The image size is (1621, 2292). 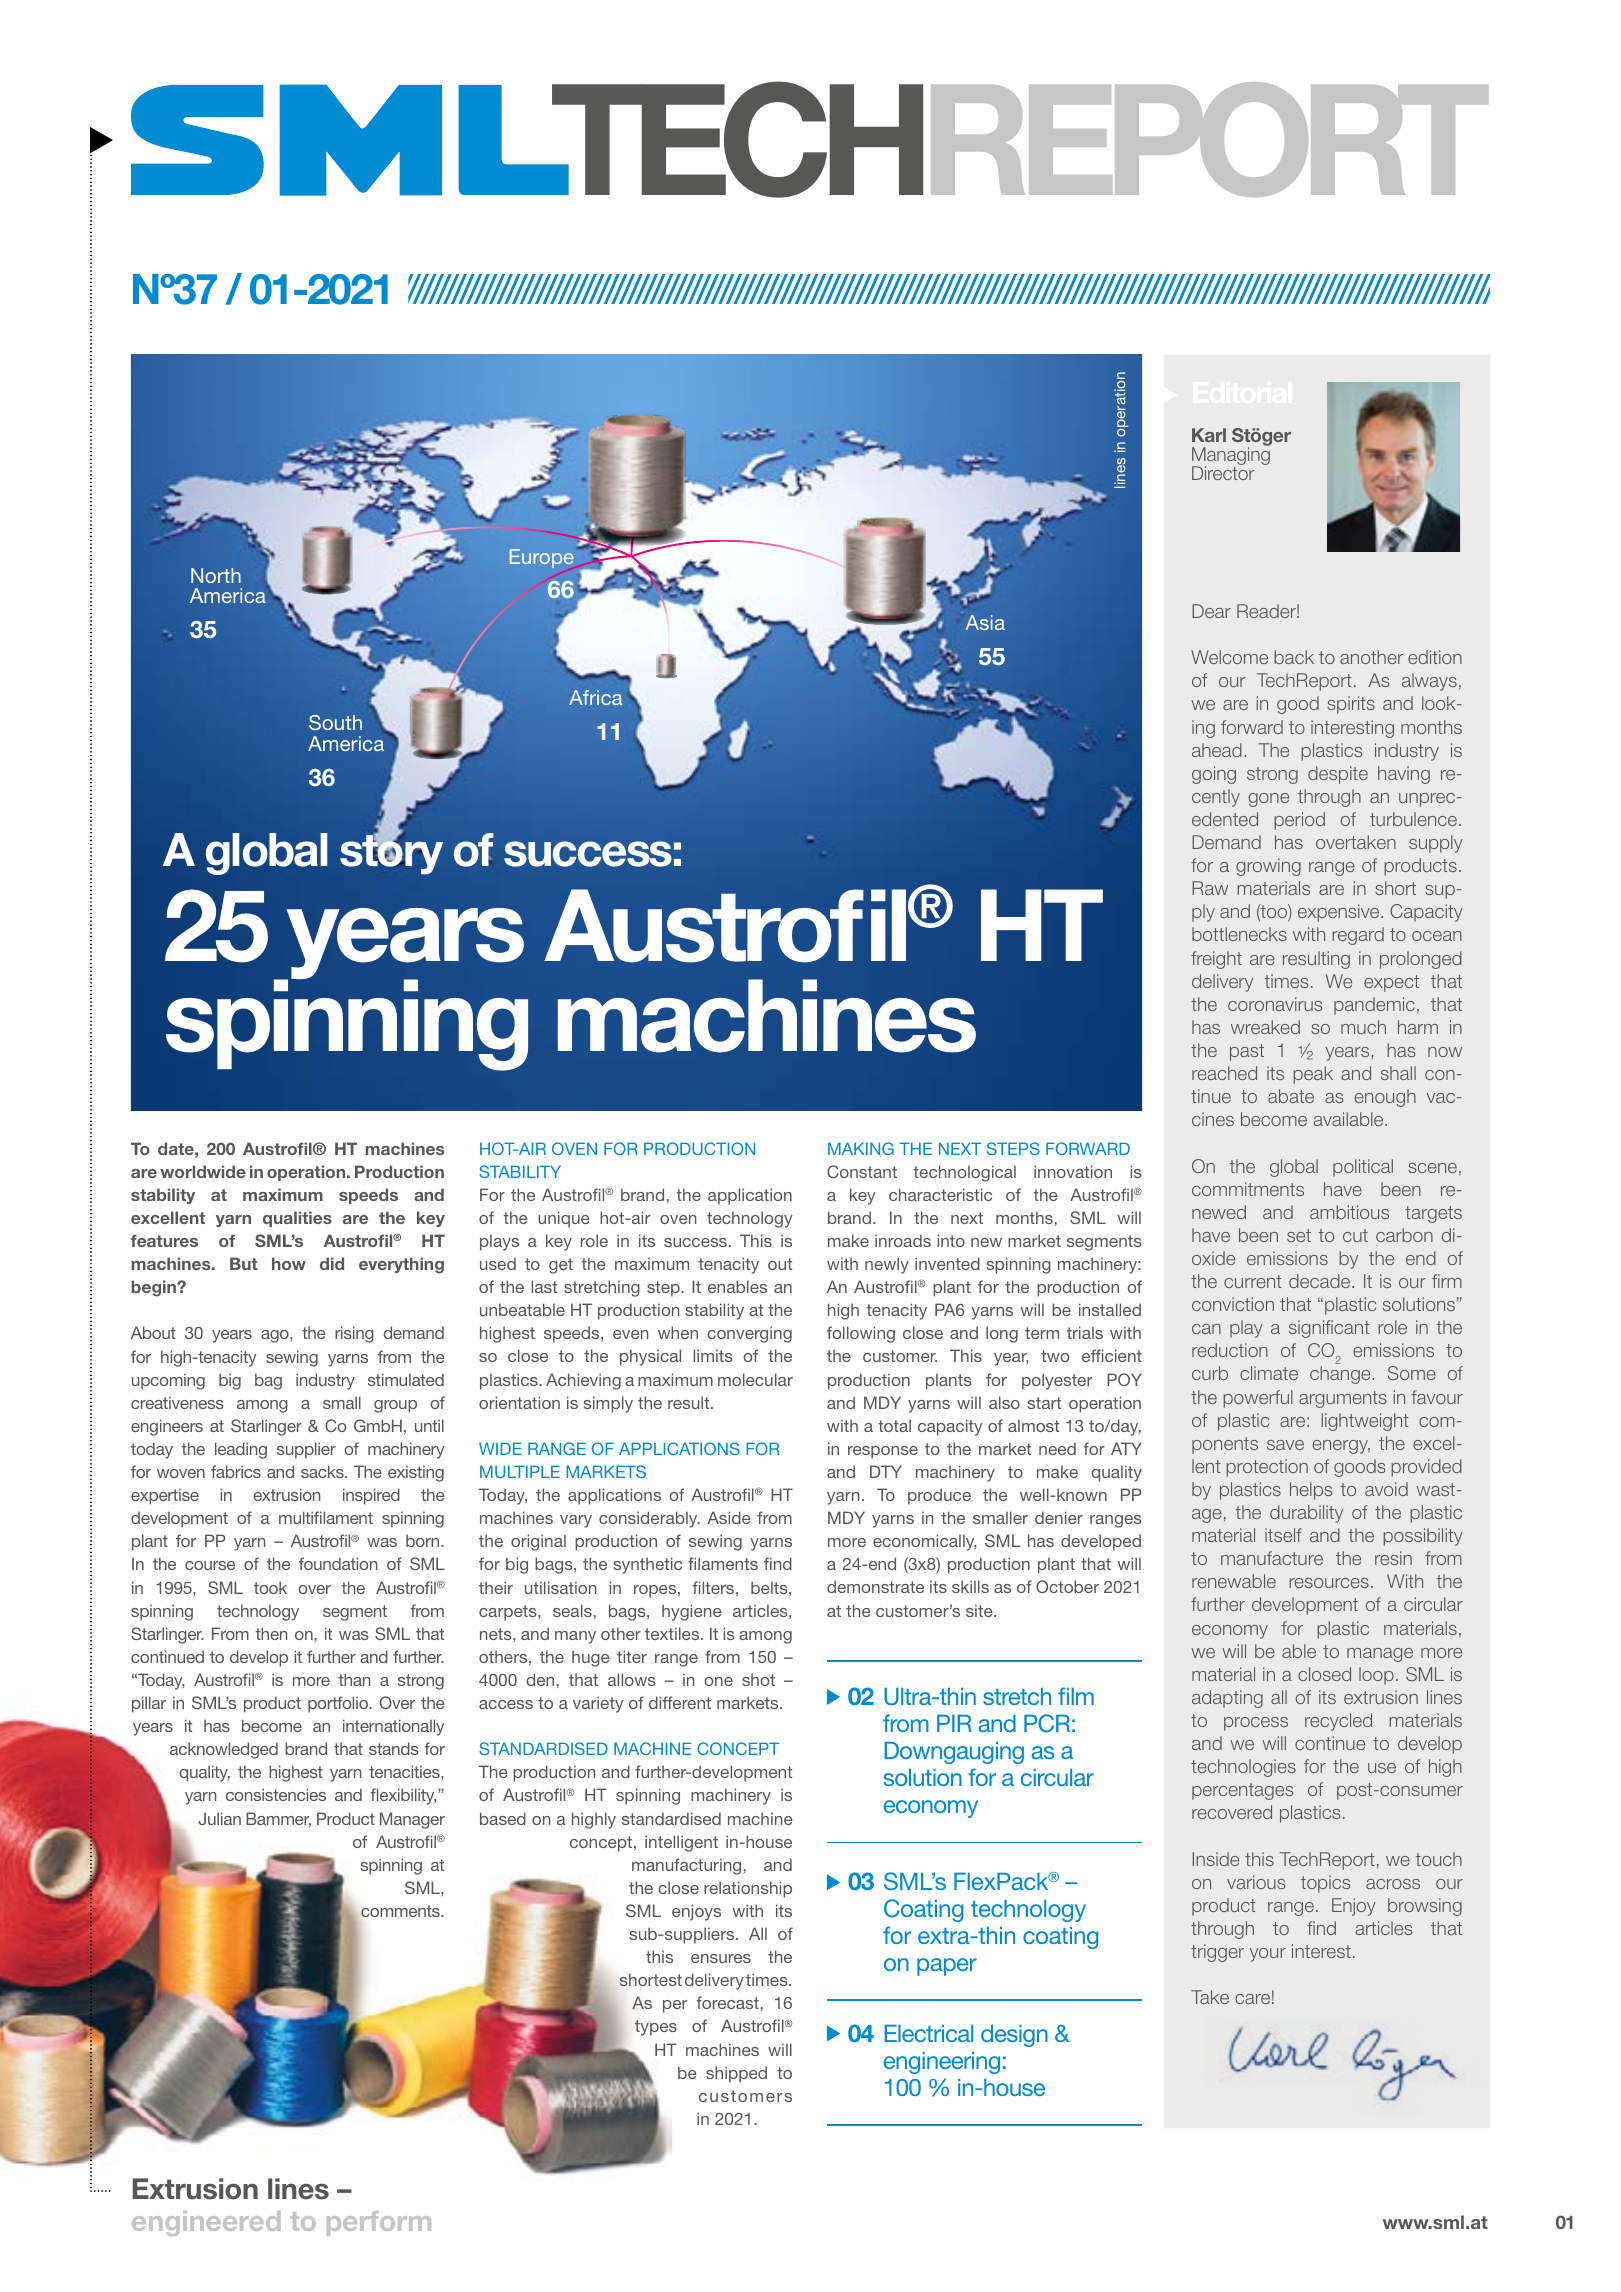 What do you see at coordinates (1223, 473) in the document?
I see `Director` at bounding box center [1223, 473].
